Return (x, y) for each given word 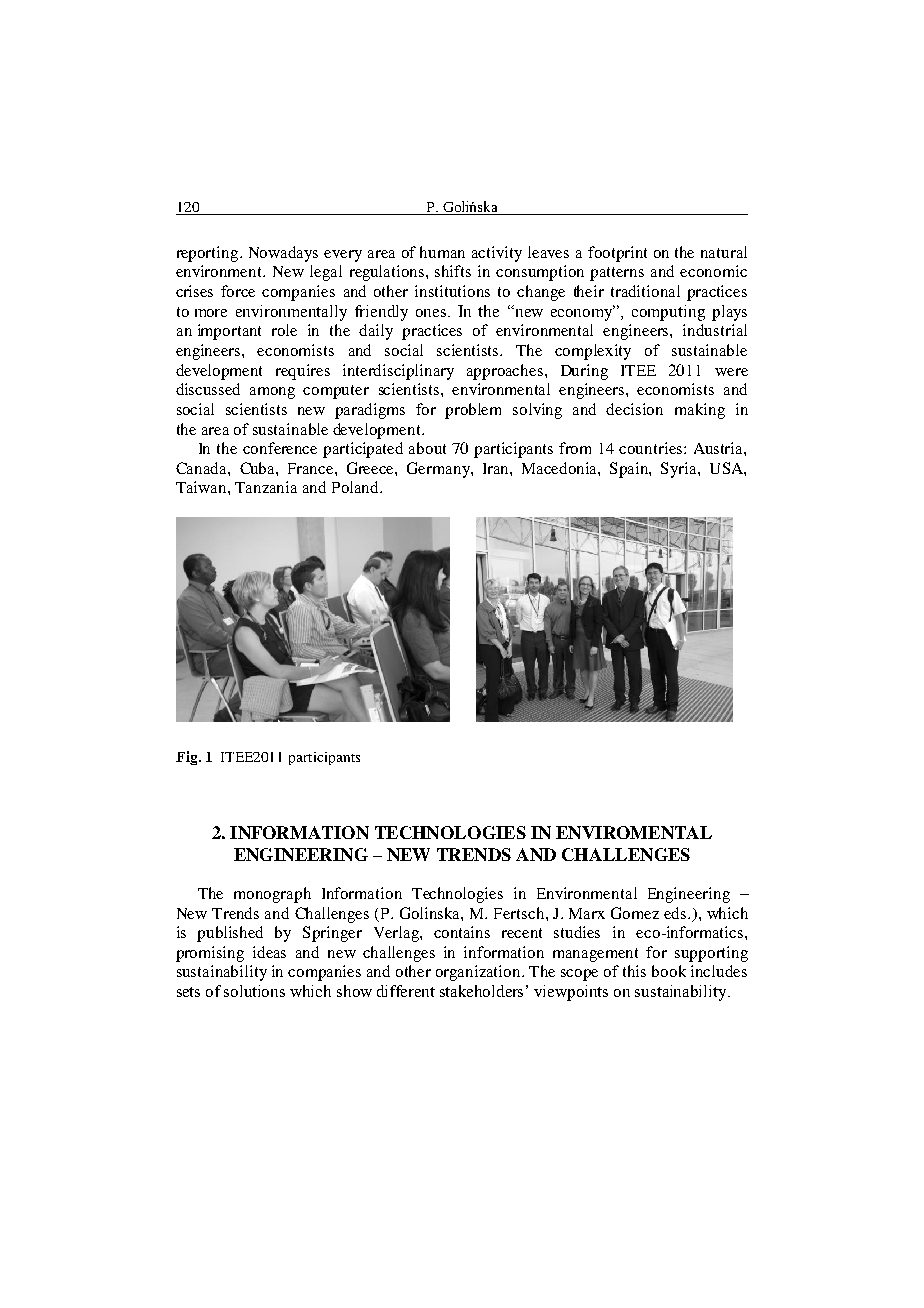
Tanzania (266, 487)
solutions (254, 991)
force (238, 291)
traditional (645, 291)
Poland (356, 487)
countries (652, 448)
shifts (453, 271)
